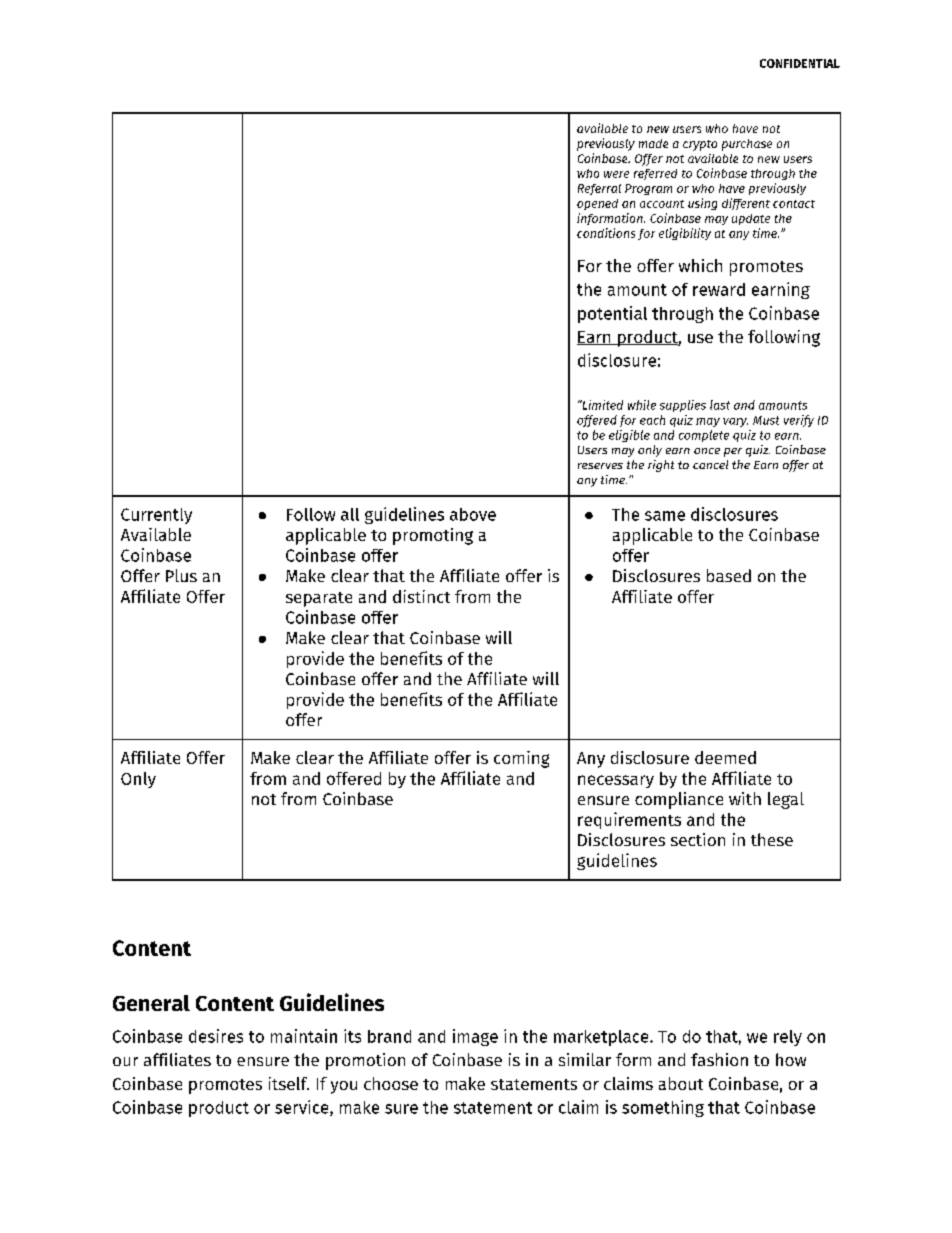 The width and height of the screenshot is (952, 1233). Describe the element at coordinates (700, 145) in the screenshot. I see `crypto` at that location.
